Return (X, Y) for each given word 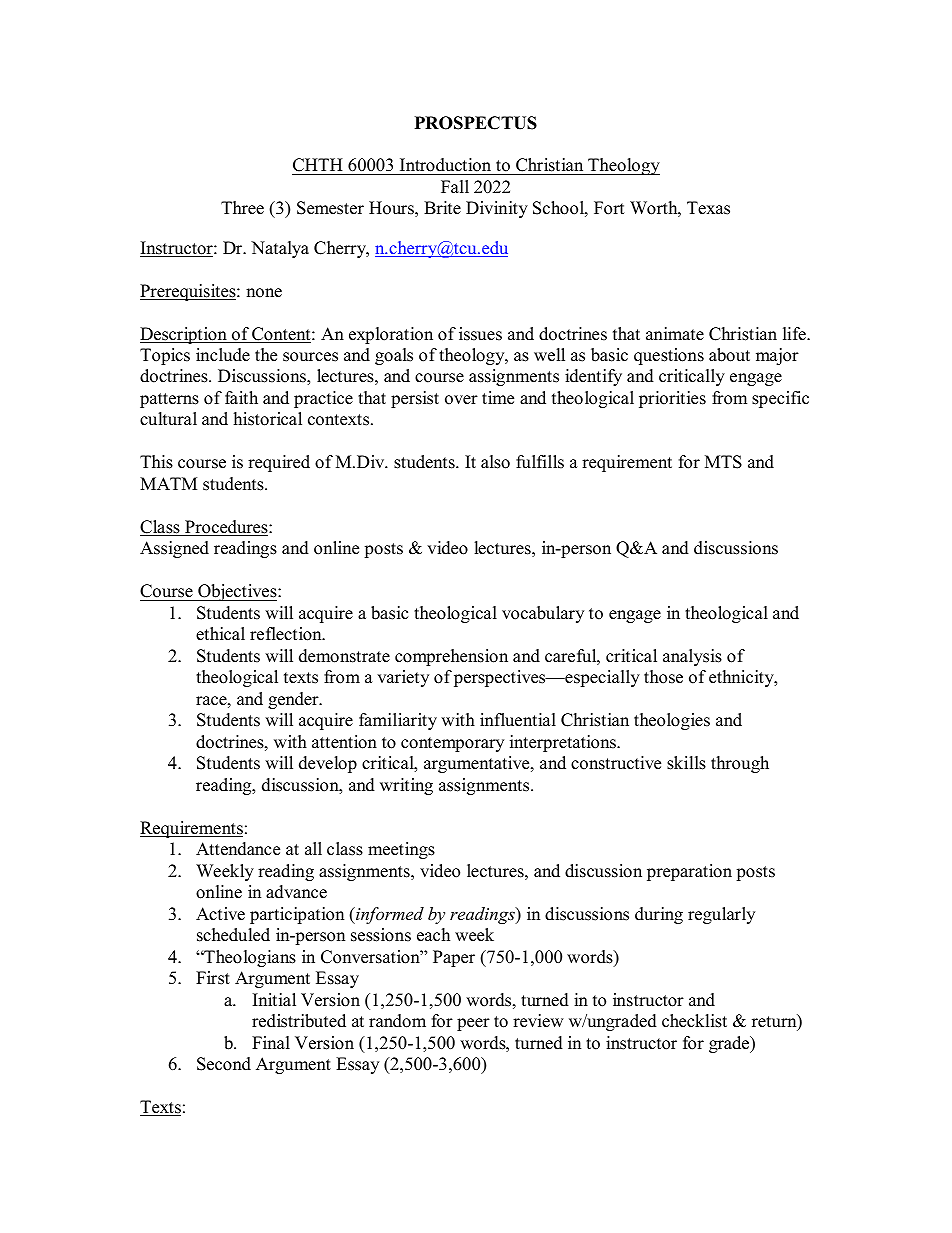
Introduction (445, 166)
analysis (692, 657)
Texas (708, 208)
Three (242, 208)
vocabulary (543, 614)
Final (271, 1042)
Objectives (237, 592)
